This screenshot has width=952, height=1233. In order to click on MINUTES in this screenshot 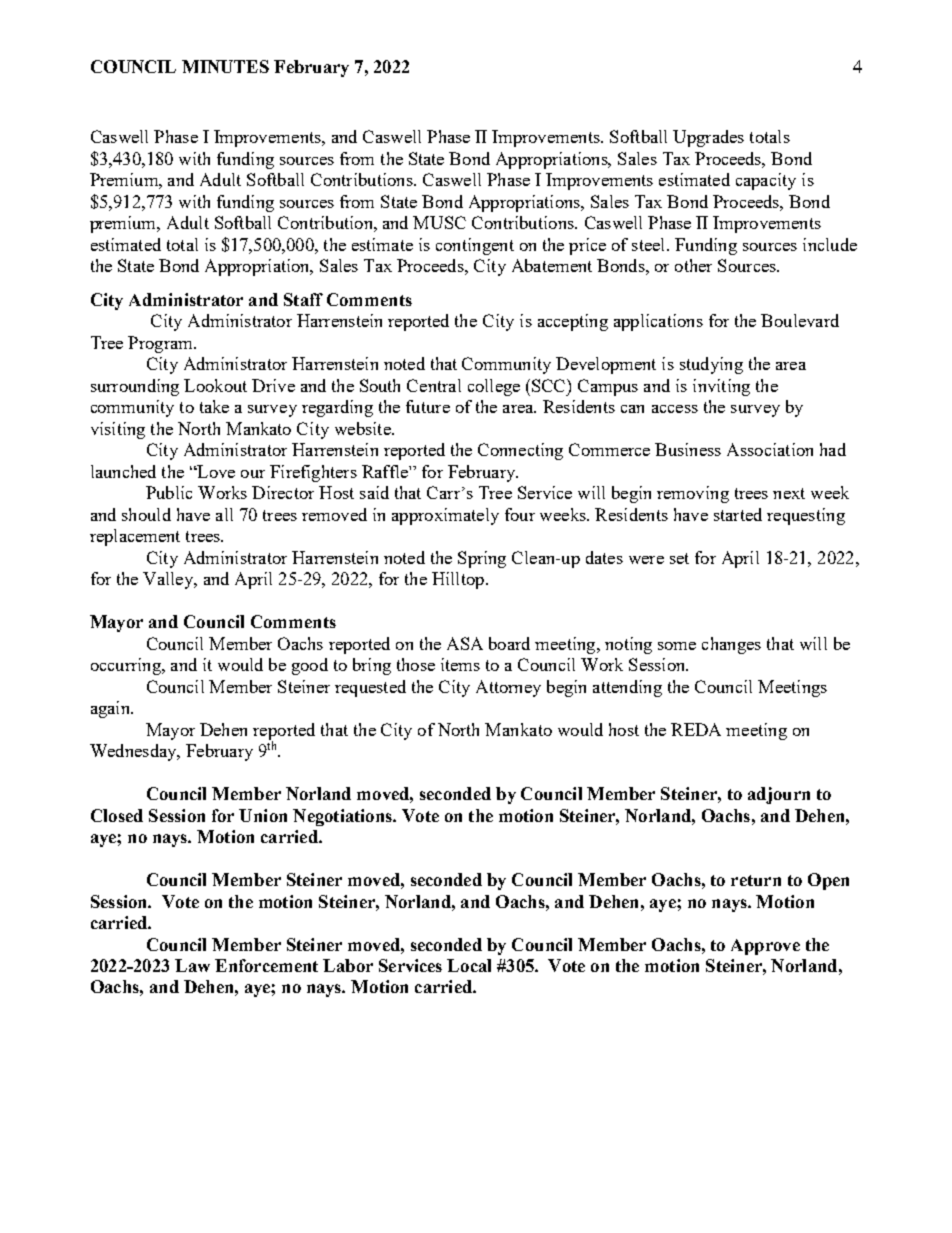, I will do `click(225, 66)`.
